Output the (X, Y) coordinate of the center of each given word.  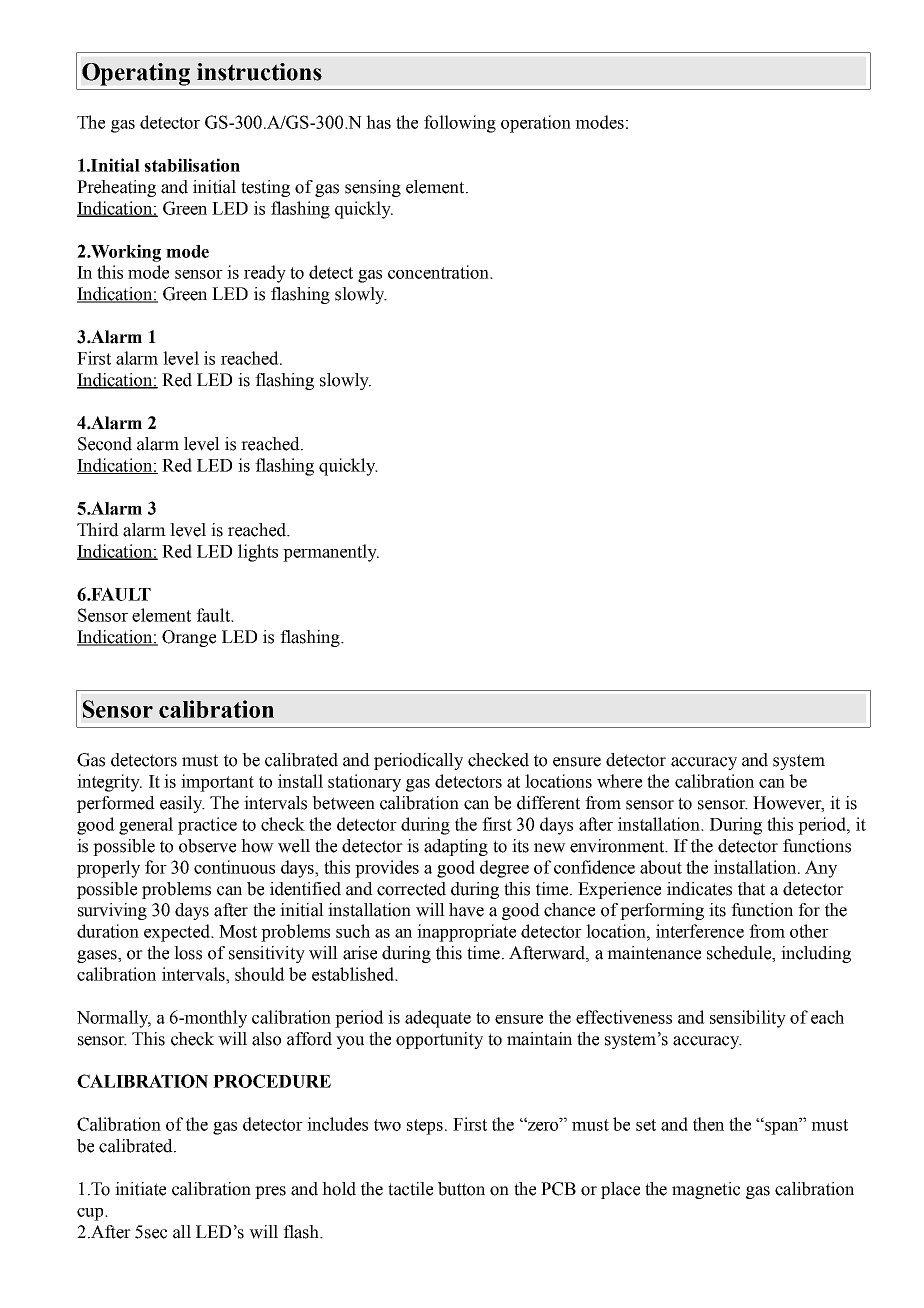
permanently (331, 553)
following (460, 124)
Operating (136, 74)
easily (182, 804)
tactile (410, 1189)
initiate (140, 1189)
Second (105, 444)
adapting (456, 847)
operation (536, 124)
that (751, 889)
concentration (440, 272)
